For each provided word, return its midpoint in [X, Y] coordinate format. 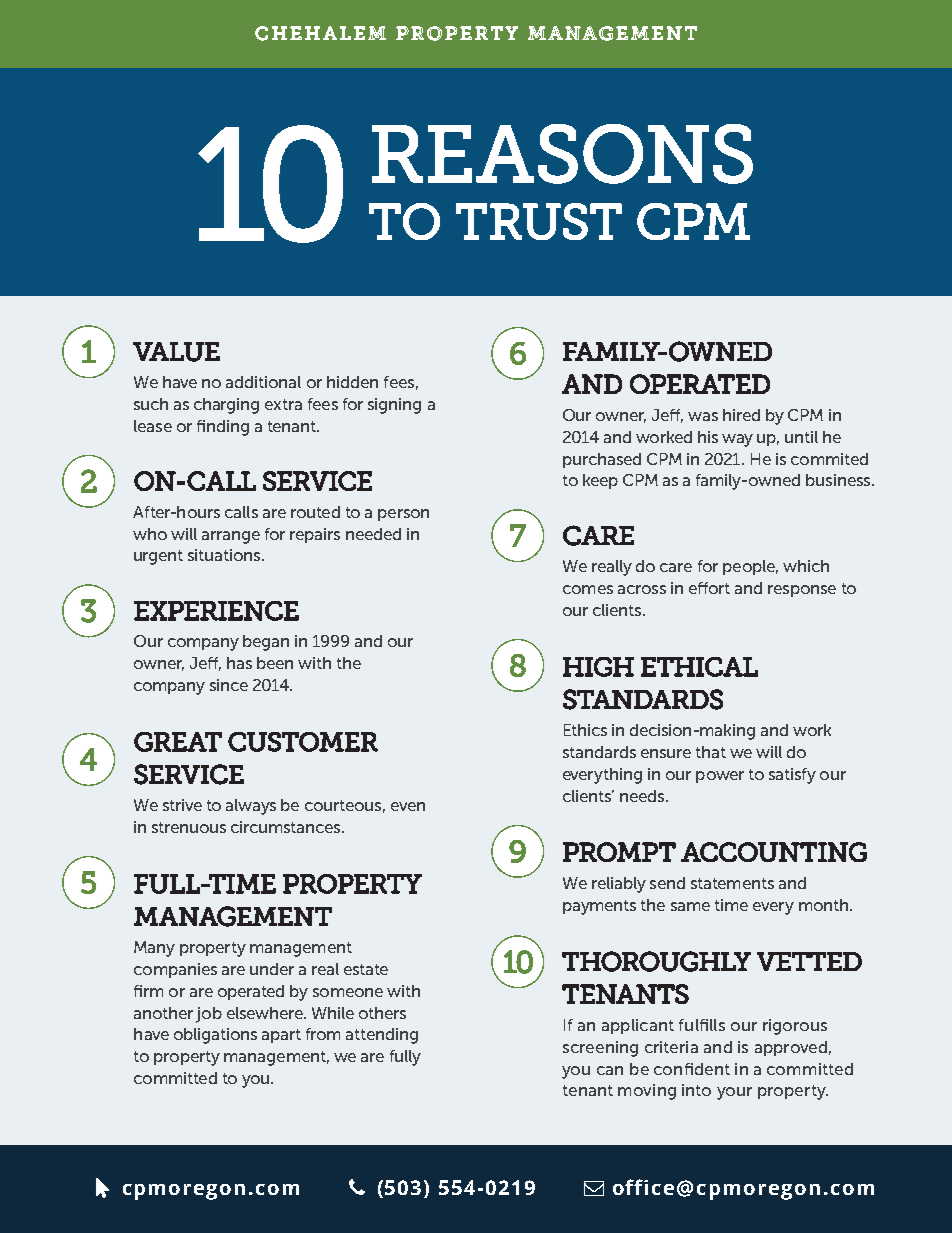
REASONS [562, 154]
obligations [215, 1036]
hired [741, 415]
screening [600, 1049]
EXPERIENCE [216, 611]
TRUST [539, 221]
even [408, 806]
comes [588, 589]
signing [394, 406]
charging [226, 406]
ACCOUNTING [774, 852]
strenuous [189, 827]
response [802, 591]
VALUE [176, 352]
